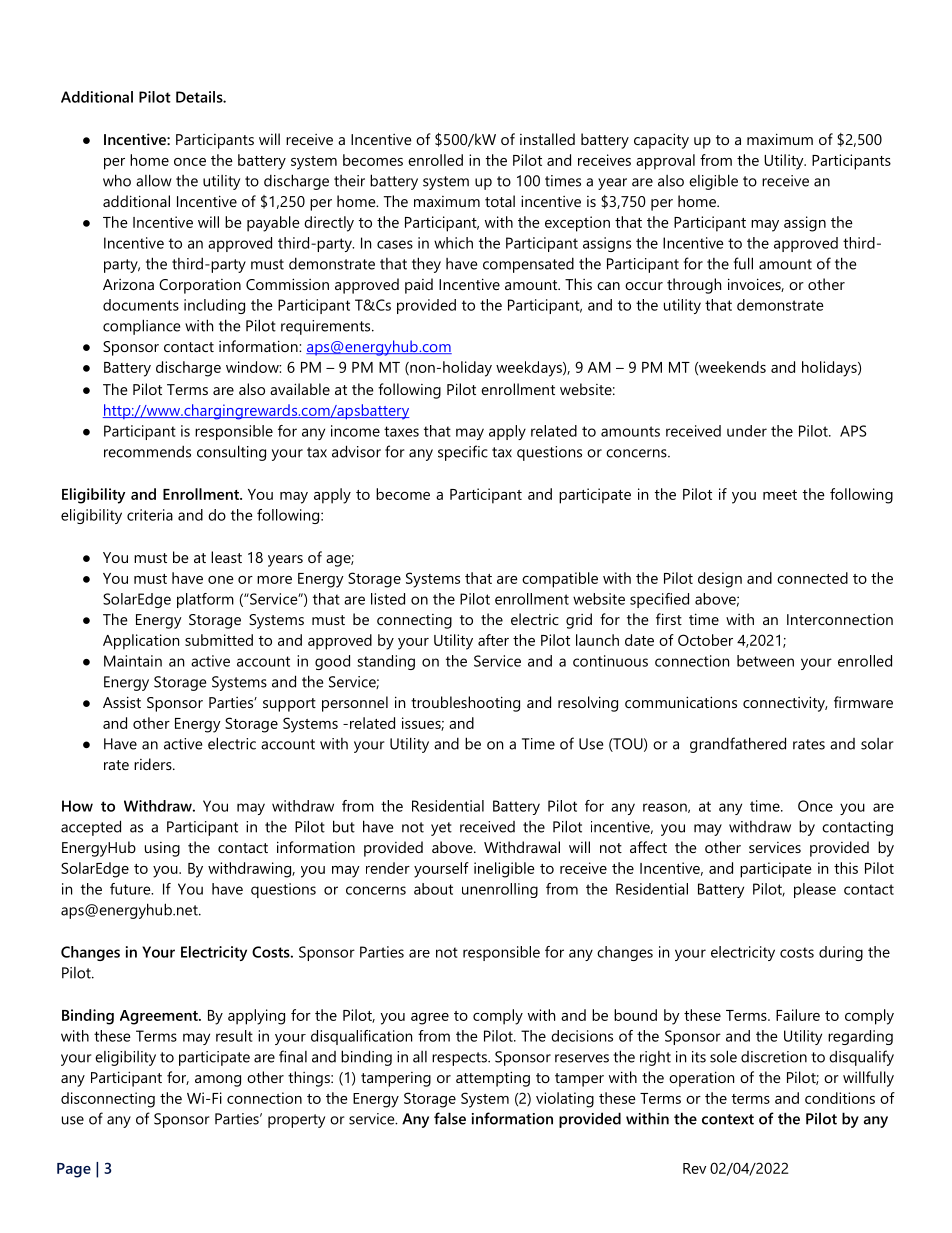 The image size is (952, 1233). Describe the element at coordinates (728, 1119) in the page. I see `context` at that location.
